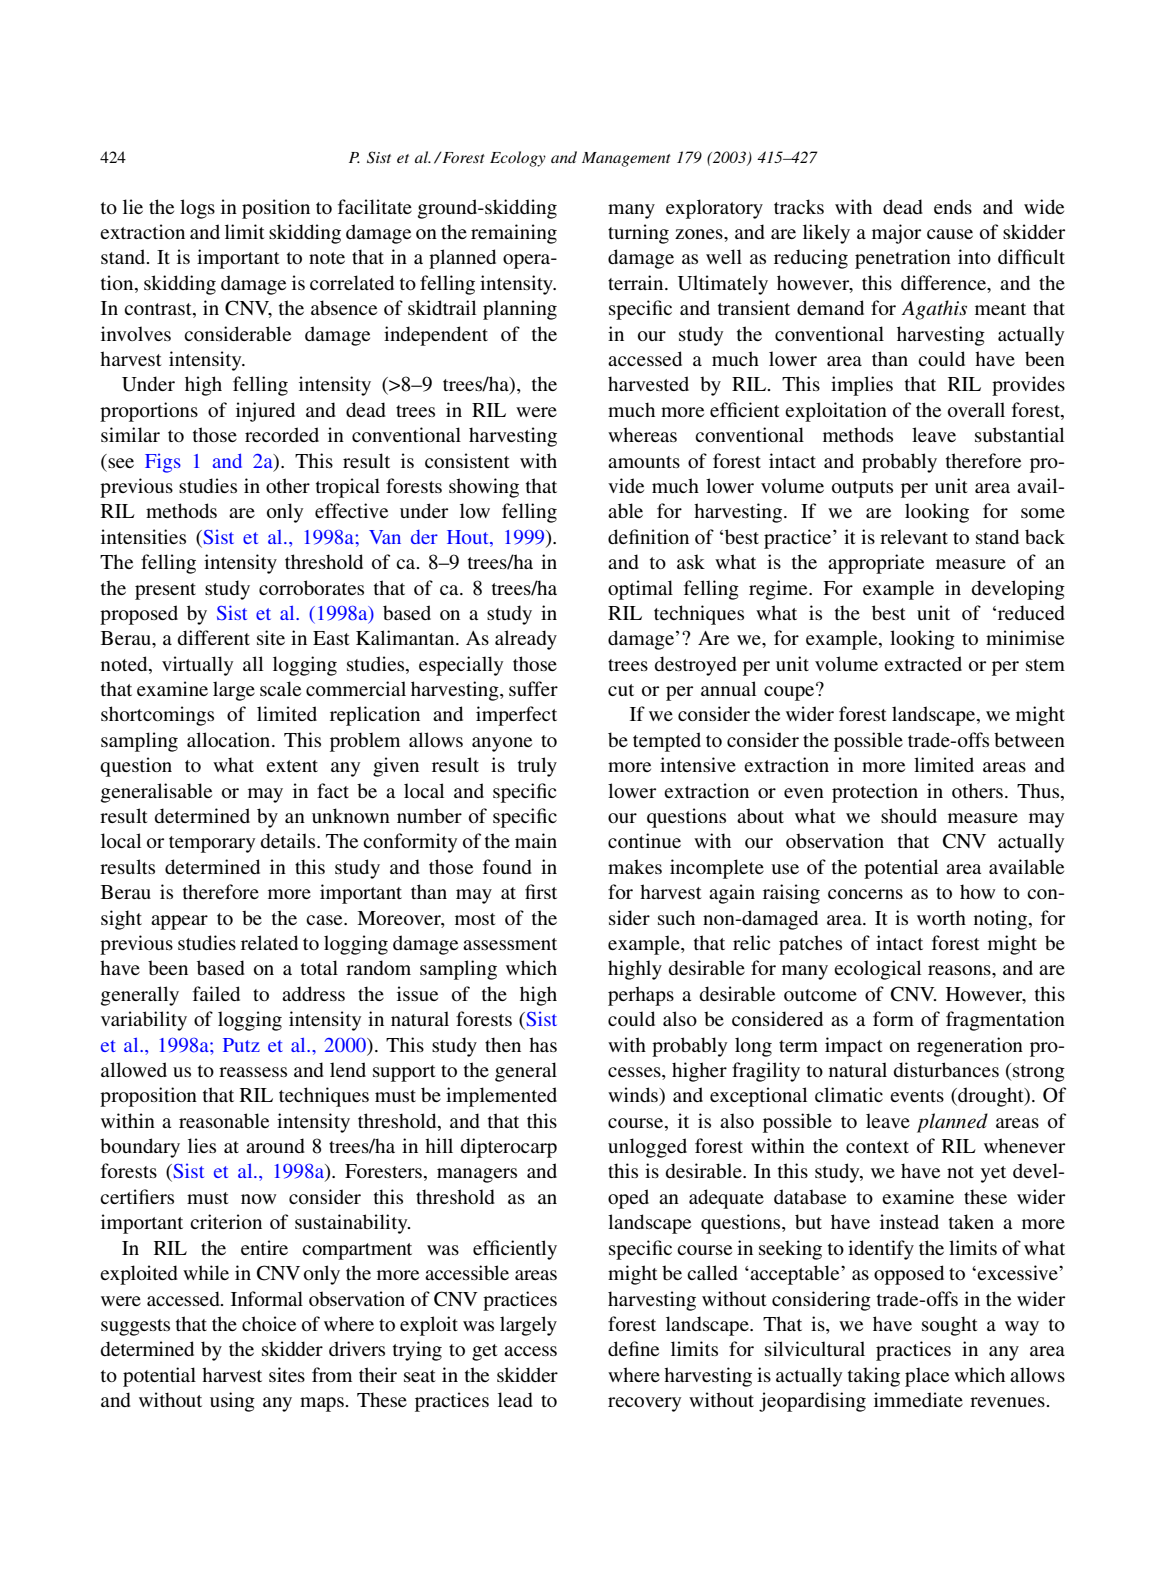  I want to click on Management, so click(626, 159).
